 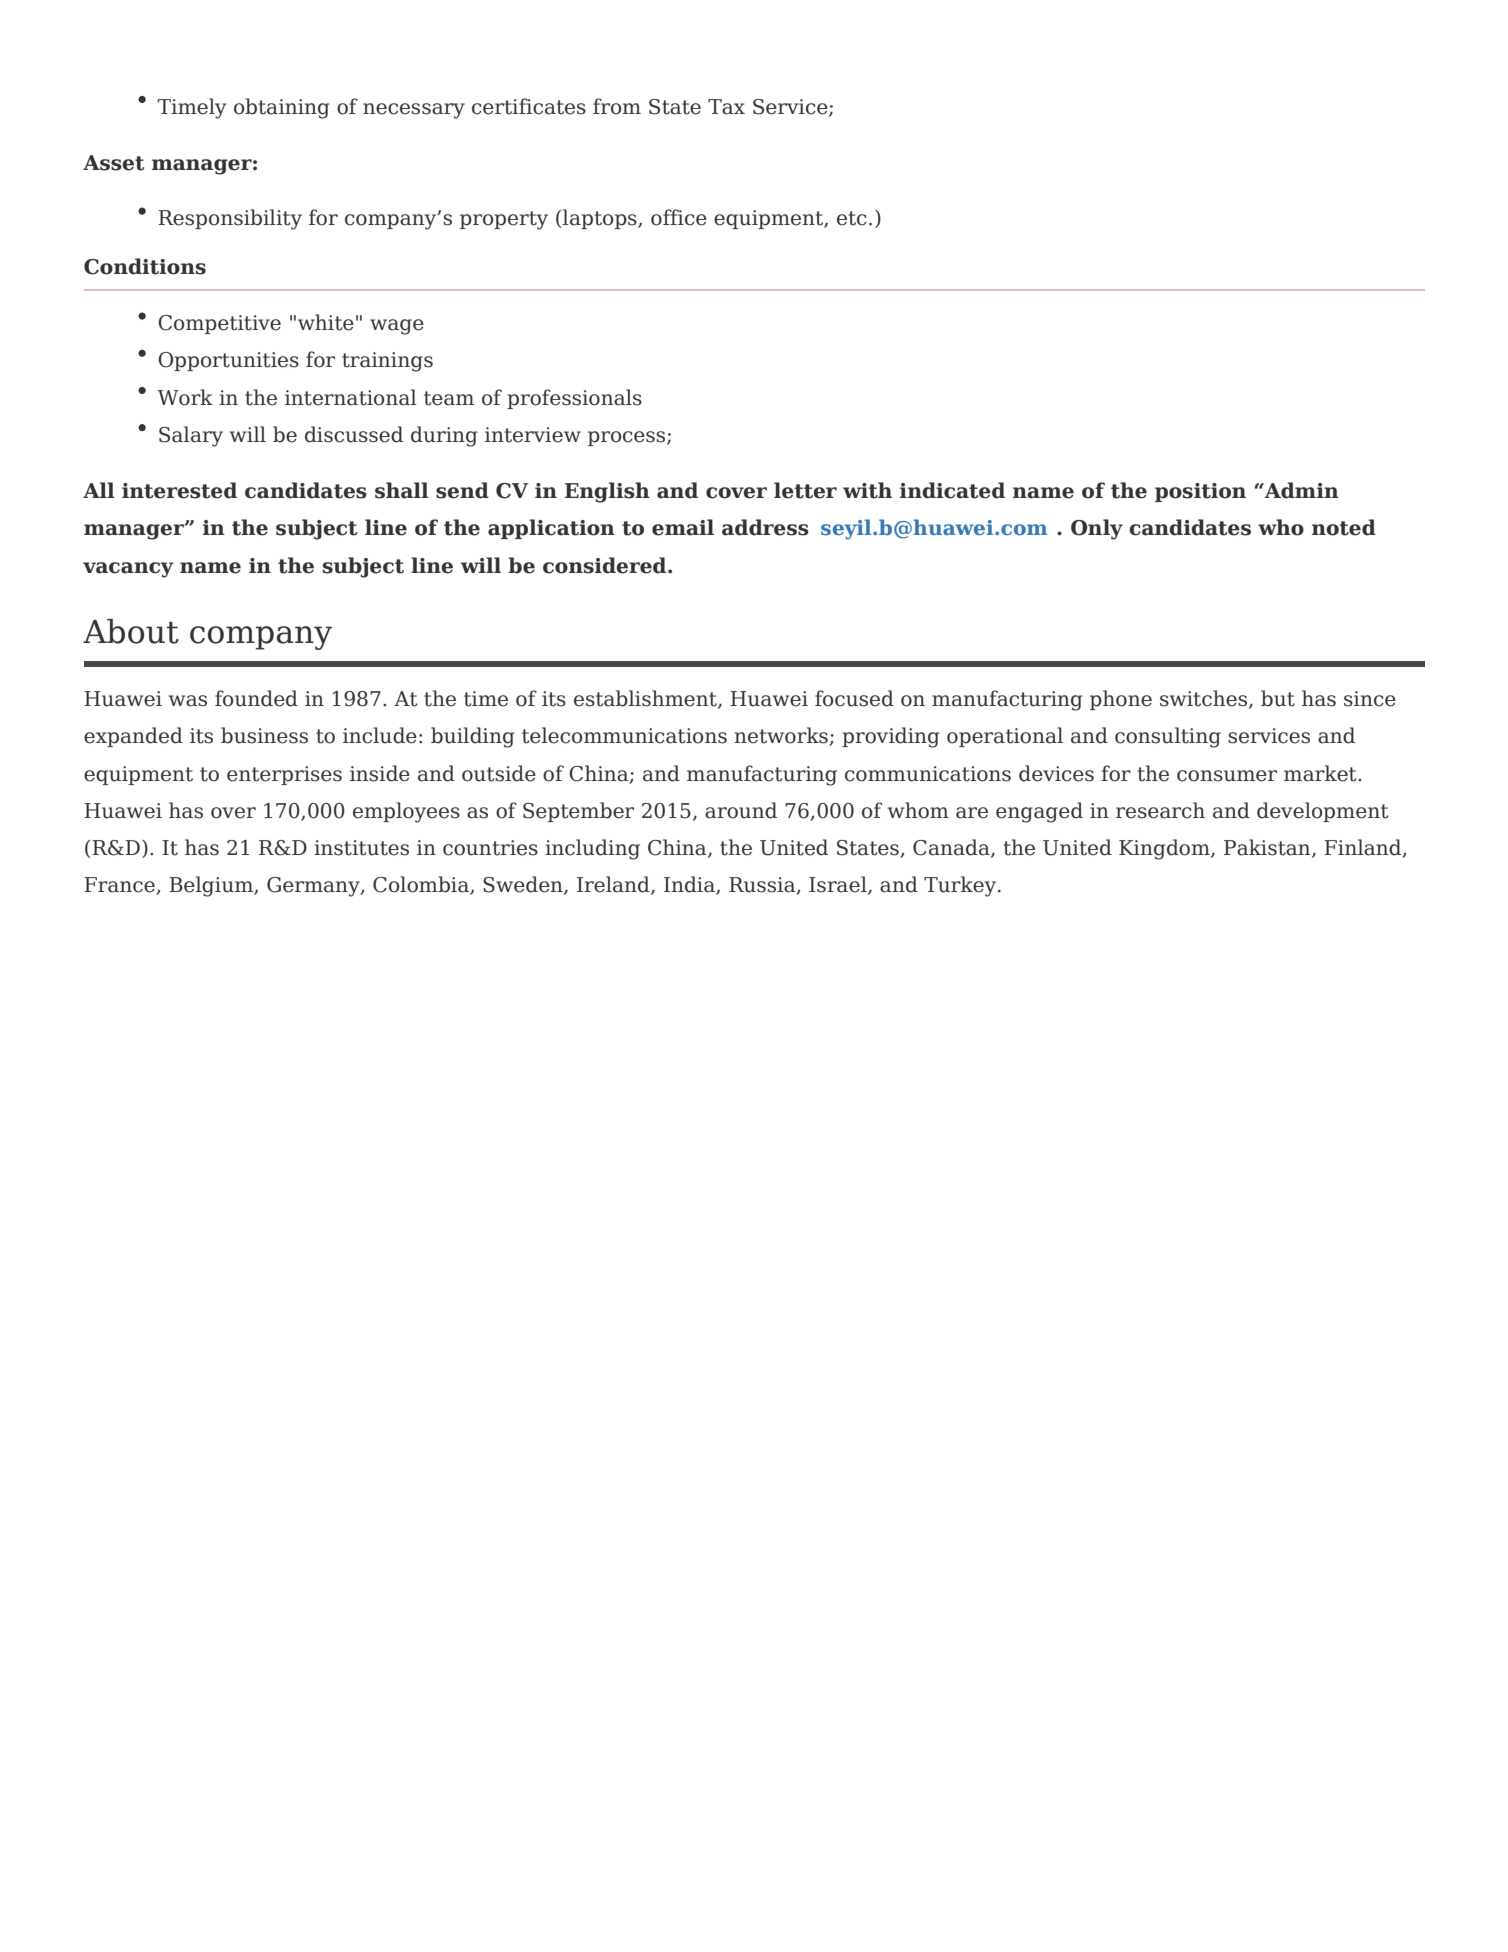 What do you see at coordinates (281, 108) in the page?
I see `obtaining` at bounding box center [281, 108].
